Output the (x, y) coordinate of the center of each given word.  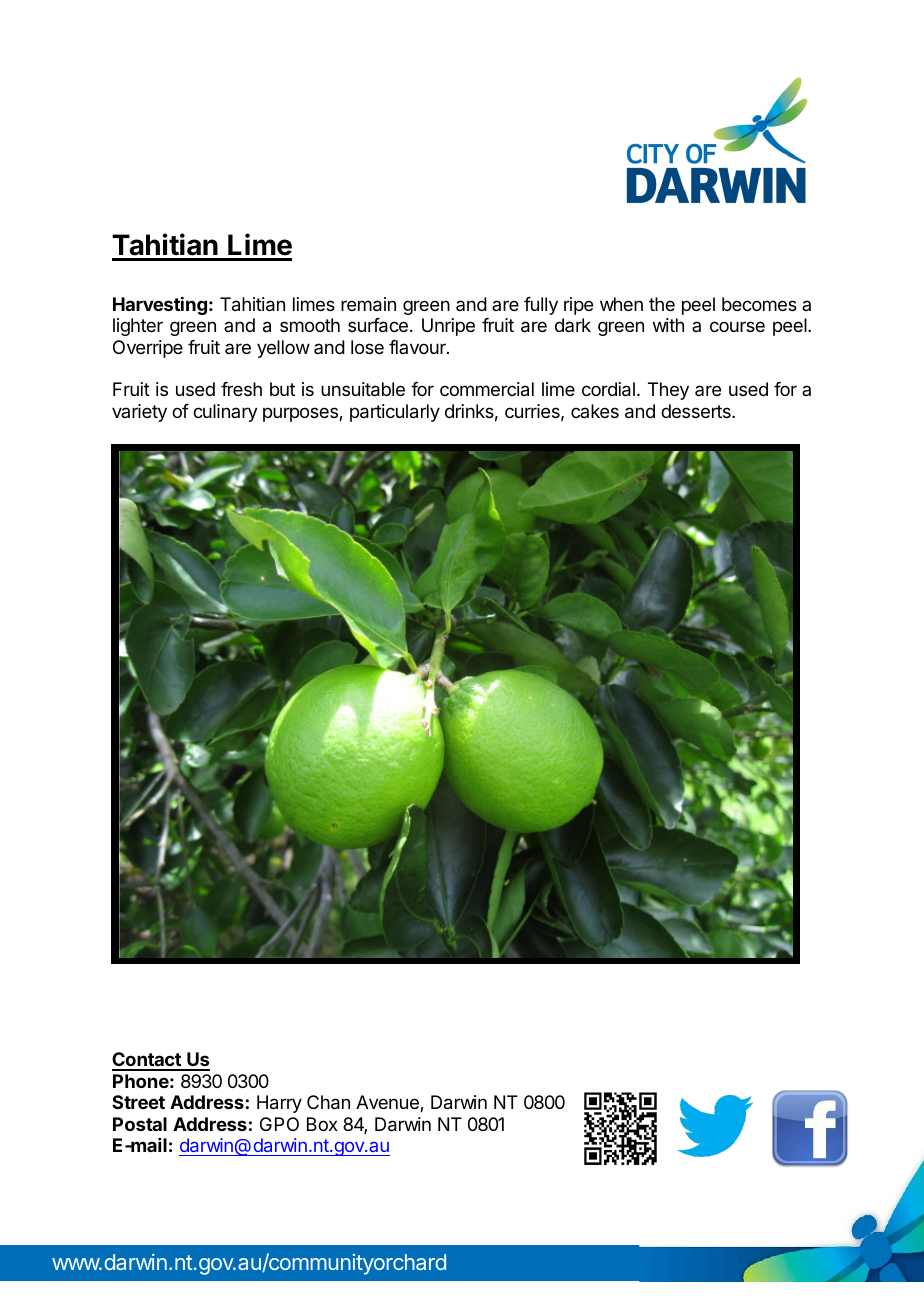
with (668, 325)
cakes (595, 411)
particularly (395, 413)
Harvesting (160, 305)
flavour (418, 347)
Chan (328, 1102)
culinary (225, 413)
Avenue (388, 1103)
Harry (279, 1104)
